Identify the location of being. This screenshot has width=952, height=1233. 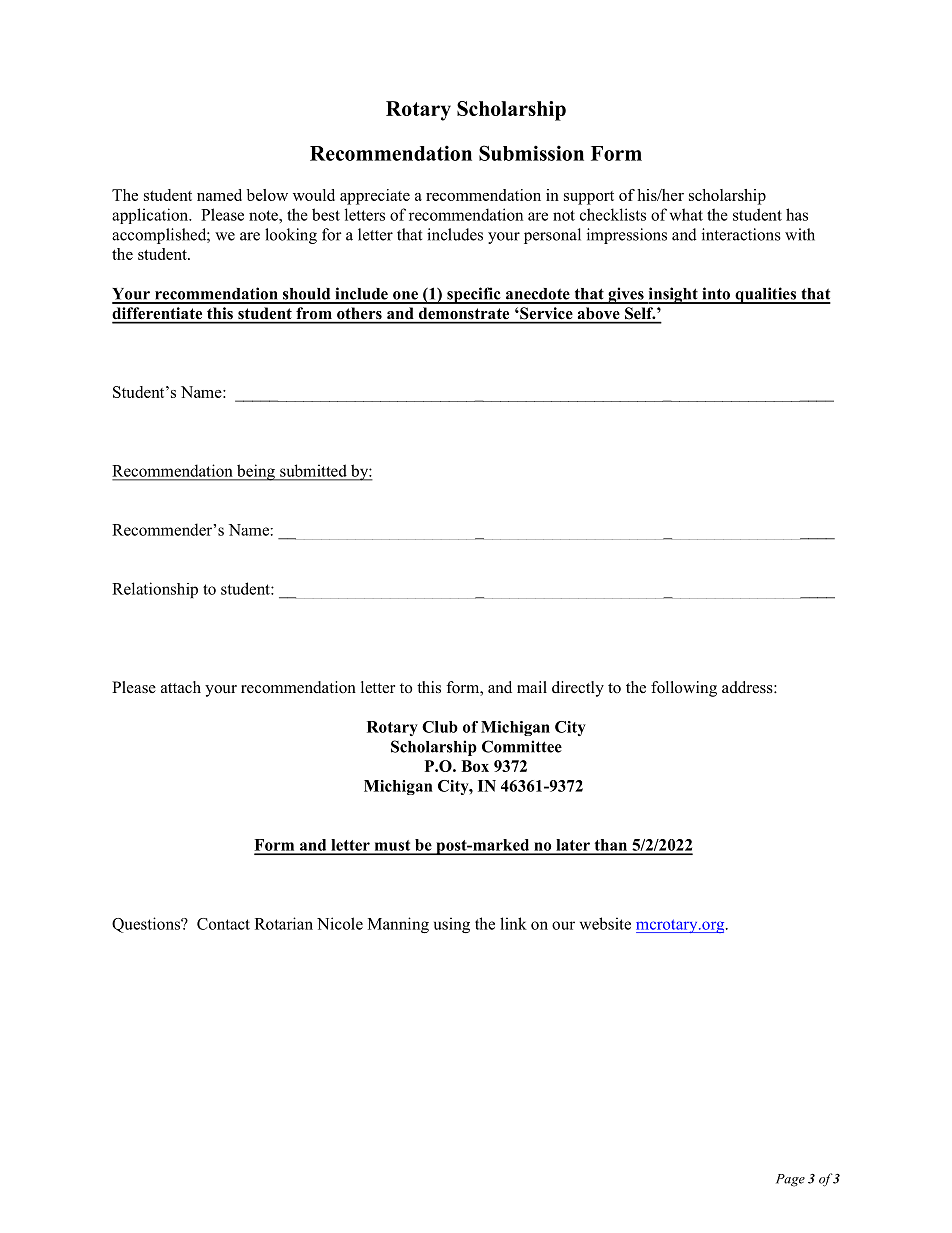
(256, 472).
